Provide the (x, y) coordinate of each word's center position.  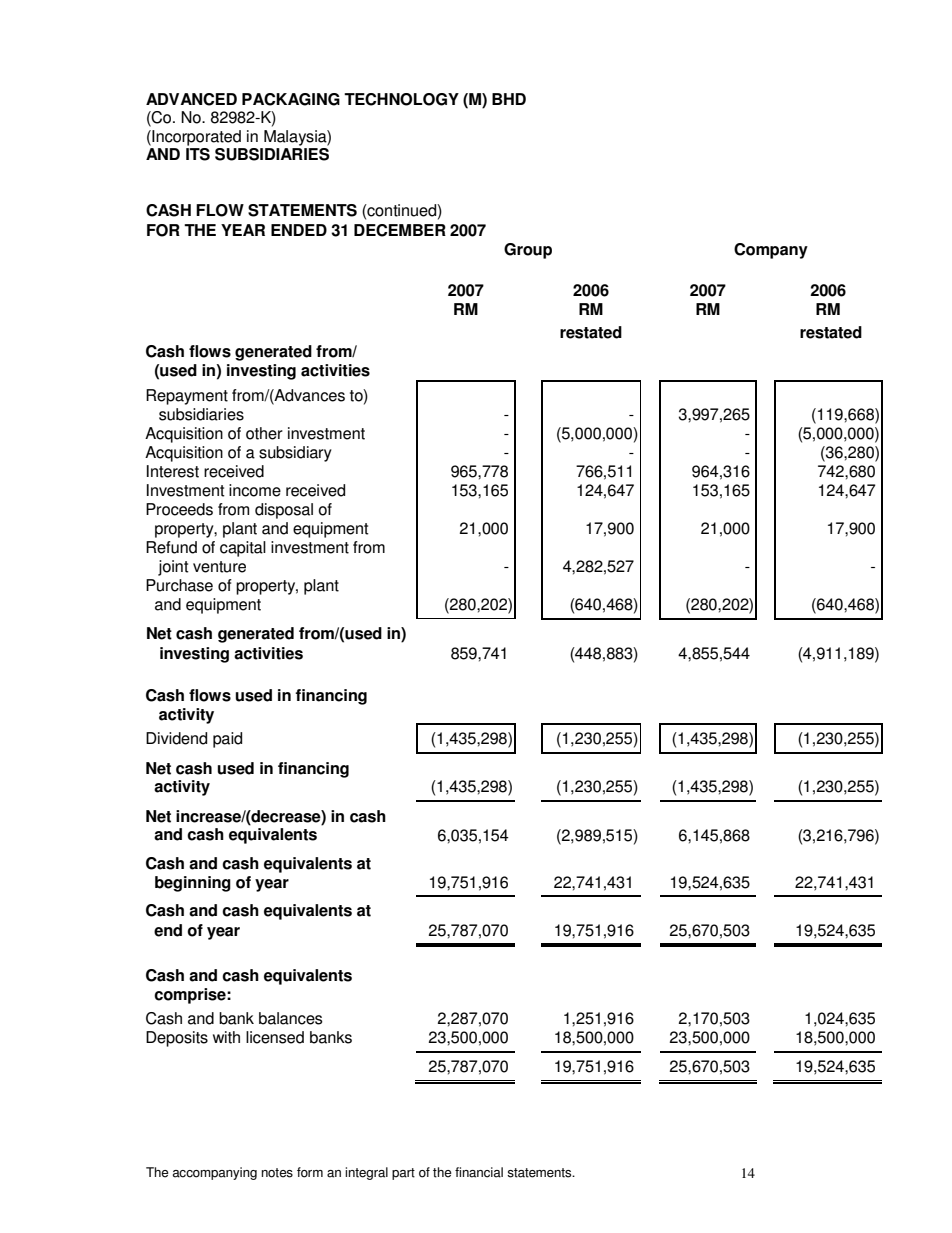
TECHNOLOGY (401, 99)
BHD (509, 99)
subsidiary (295, 454)
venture (219, 567)
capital (243, 549)
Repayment (187, 397)
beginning (193, 884)
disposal (284, 511)
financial (479, 1172)
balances (291, 1018)
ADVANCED (191, 99)
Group (528, 251)
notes (277, 1173)
